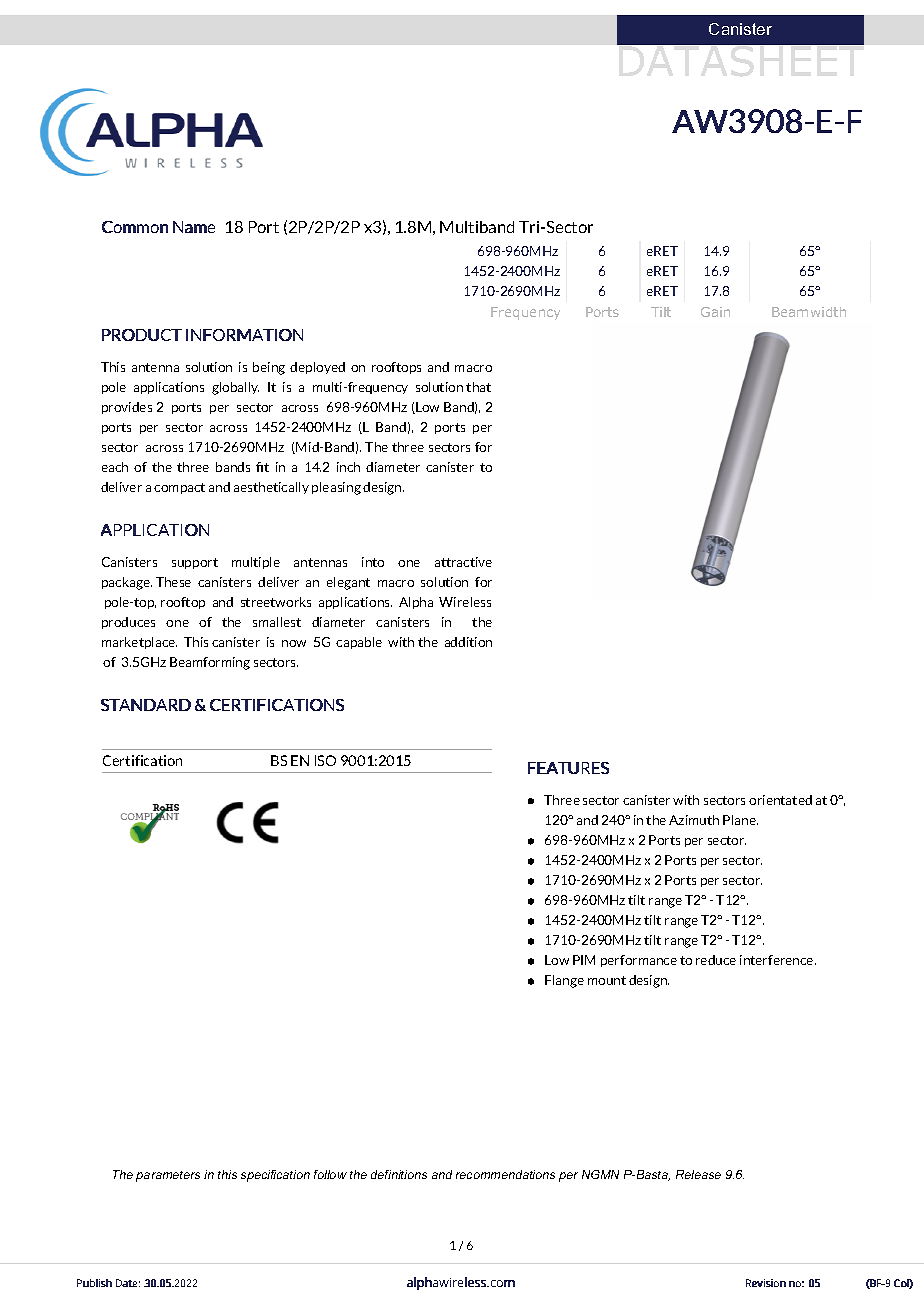 The height and width of the screenshot is (1308, 924). I want to click on Revision, so click(766, 1283).
